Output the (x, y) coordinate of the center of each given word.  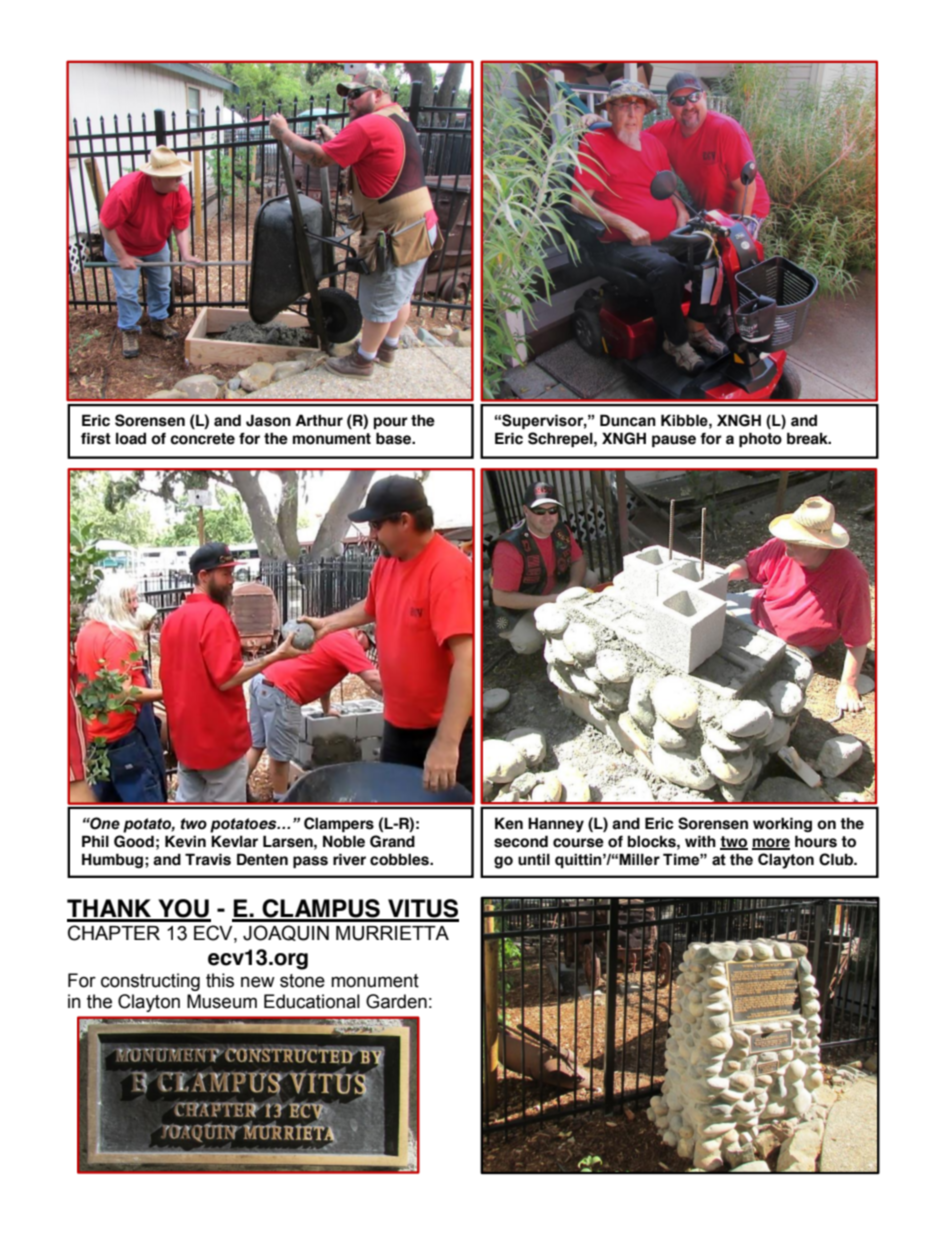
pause (674, 441)
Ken (509, 823)
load (131, 438)
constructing (150, 982)
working (782, 824)
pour (391, 423)
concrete (202, 439)
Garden (396, 1001)
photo (760, 439)
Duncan (628, 420)
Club (837, 859)
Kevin (185, 841)
